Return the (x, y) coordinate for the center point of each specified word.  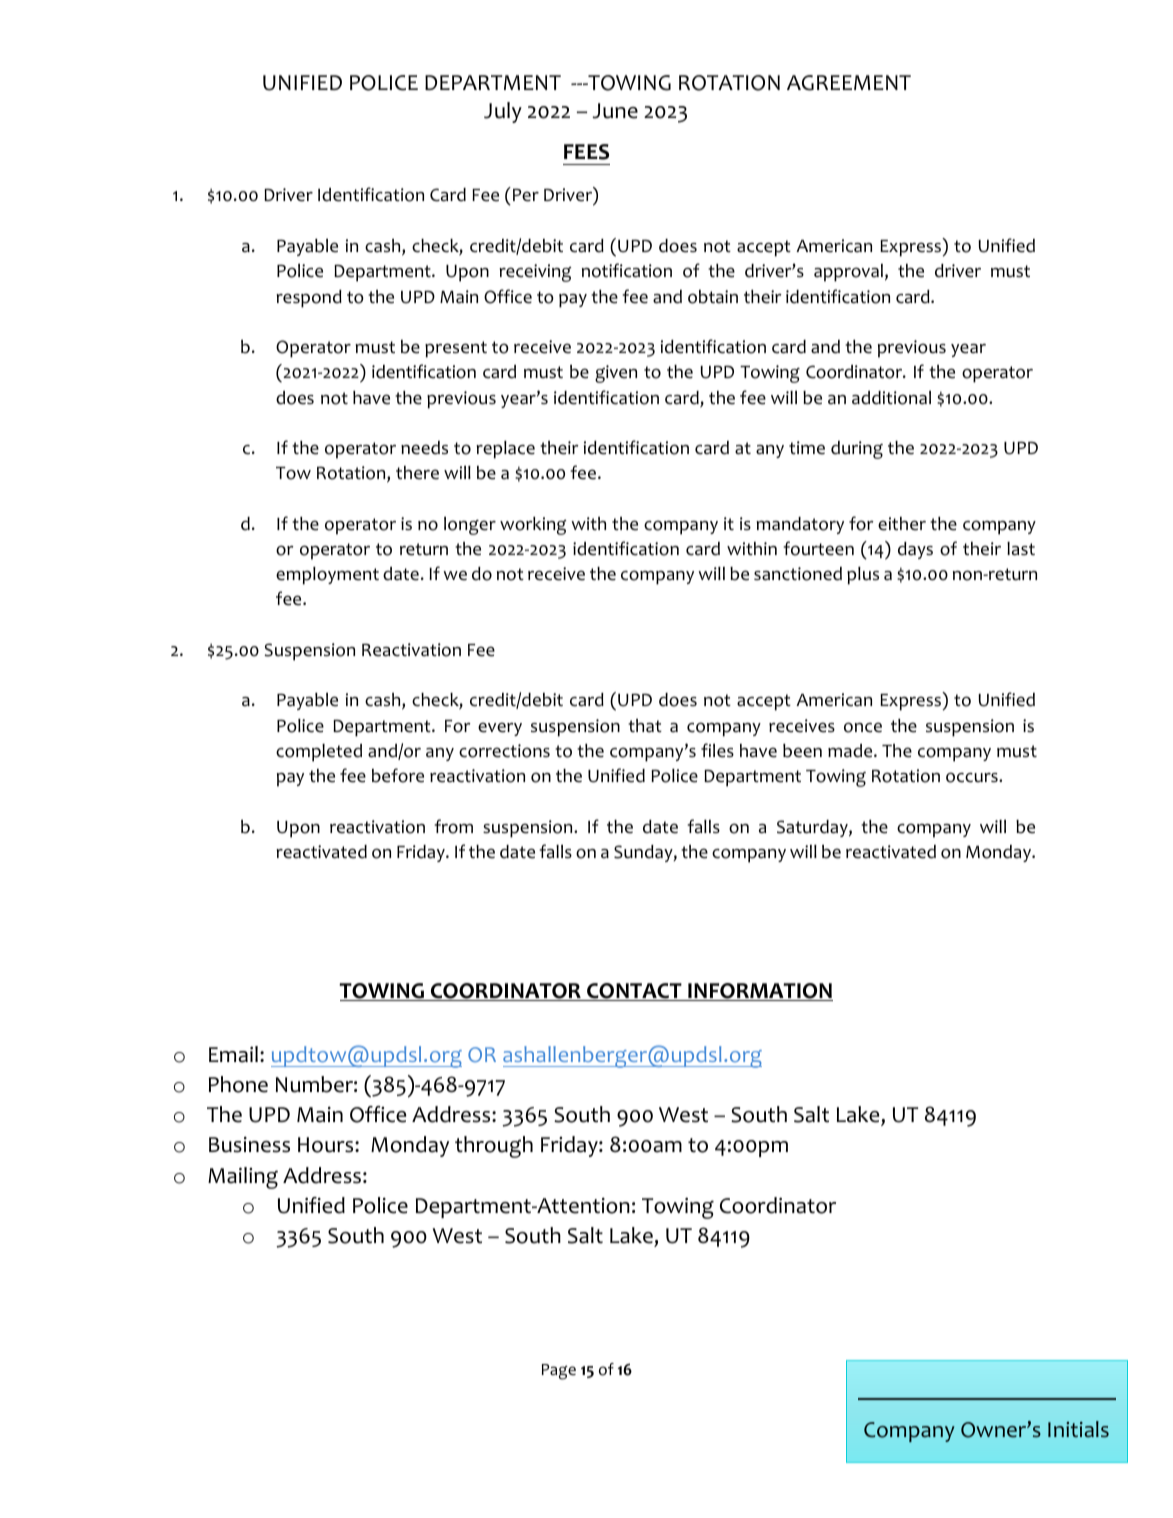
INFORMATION (759, 992)
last (1021, 549)
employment (327, 576)
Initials (1078, 1429)
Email (233, 1054)
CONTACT (634, 992)
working (533, 526)
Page (559, 1372)
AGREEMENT (849, 83)
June (615, 111)
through (494, 1147)
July (503, 112)
